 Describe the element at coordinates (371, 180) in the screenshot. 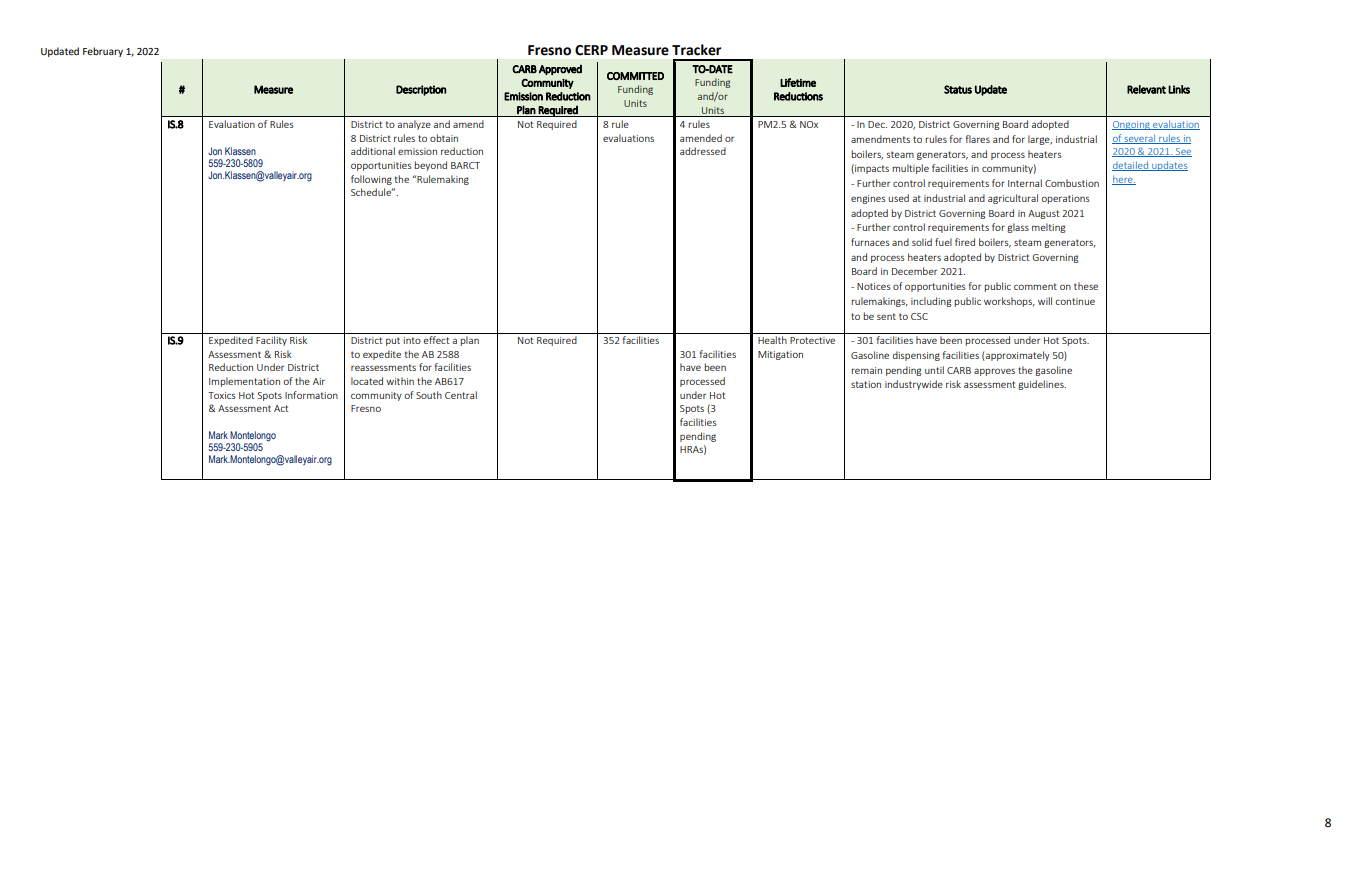

I see `following` at that location.
